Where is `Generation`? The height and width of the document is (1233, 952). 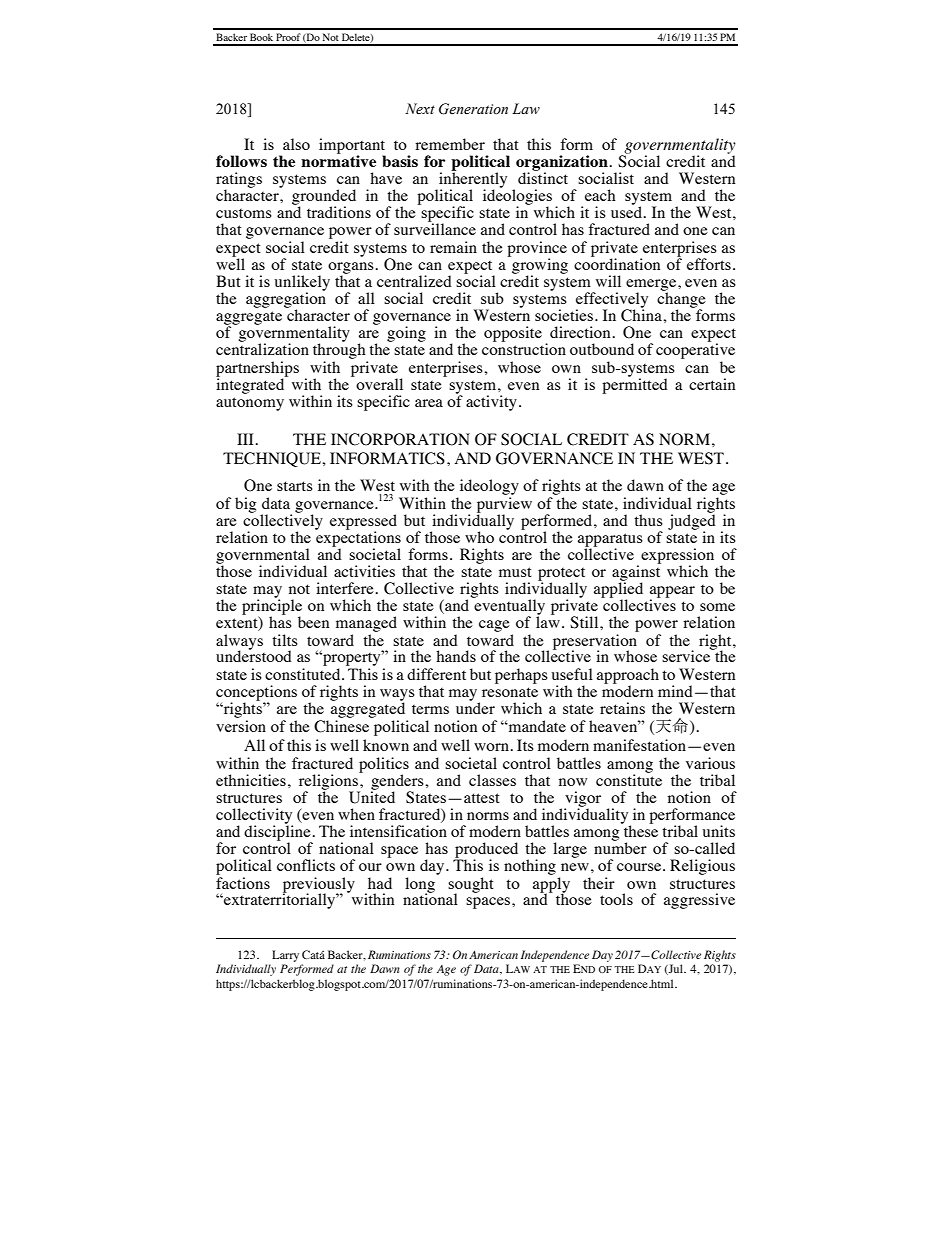
Generation is located at coordinates (473, 109).
